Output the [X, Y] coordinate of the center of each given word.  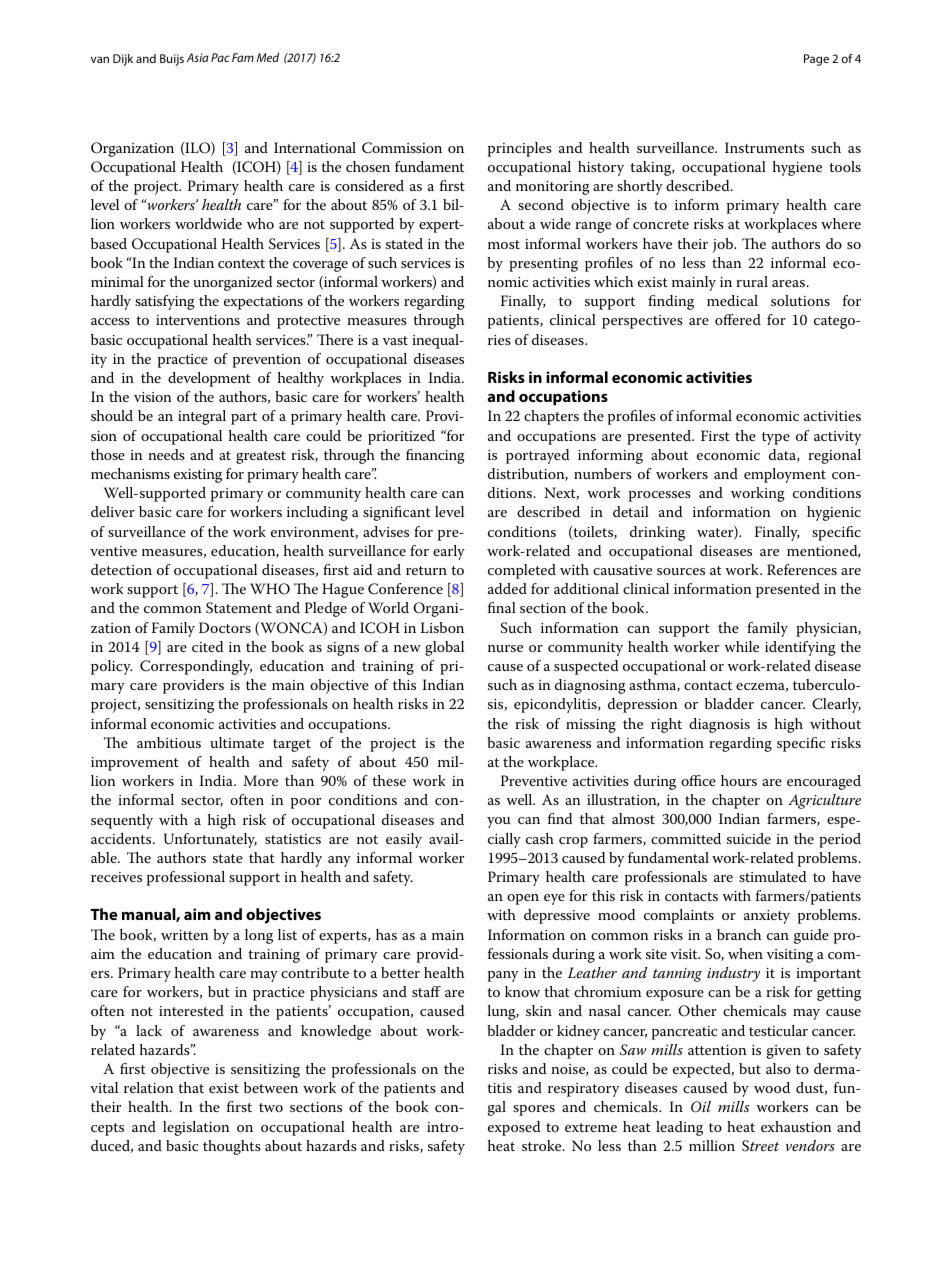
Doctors [225, 627]
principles [520, 149]
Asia [198, 57]
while [741, 646]
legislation [196, 1128]
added [507, 588]
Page [816, 60]
